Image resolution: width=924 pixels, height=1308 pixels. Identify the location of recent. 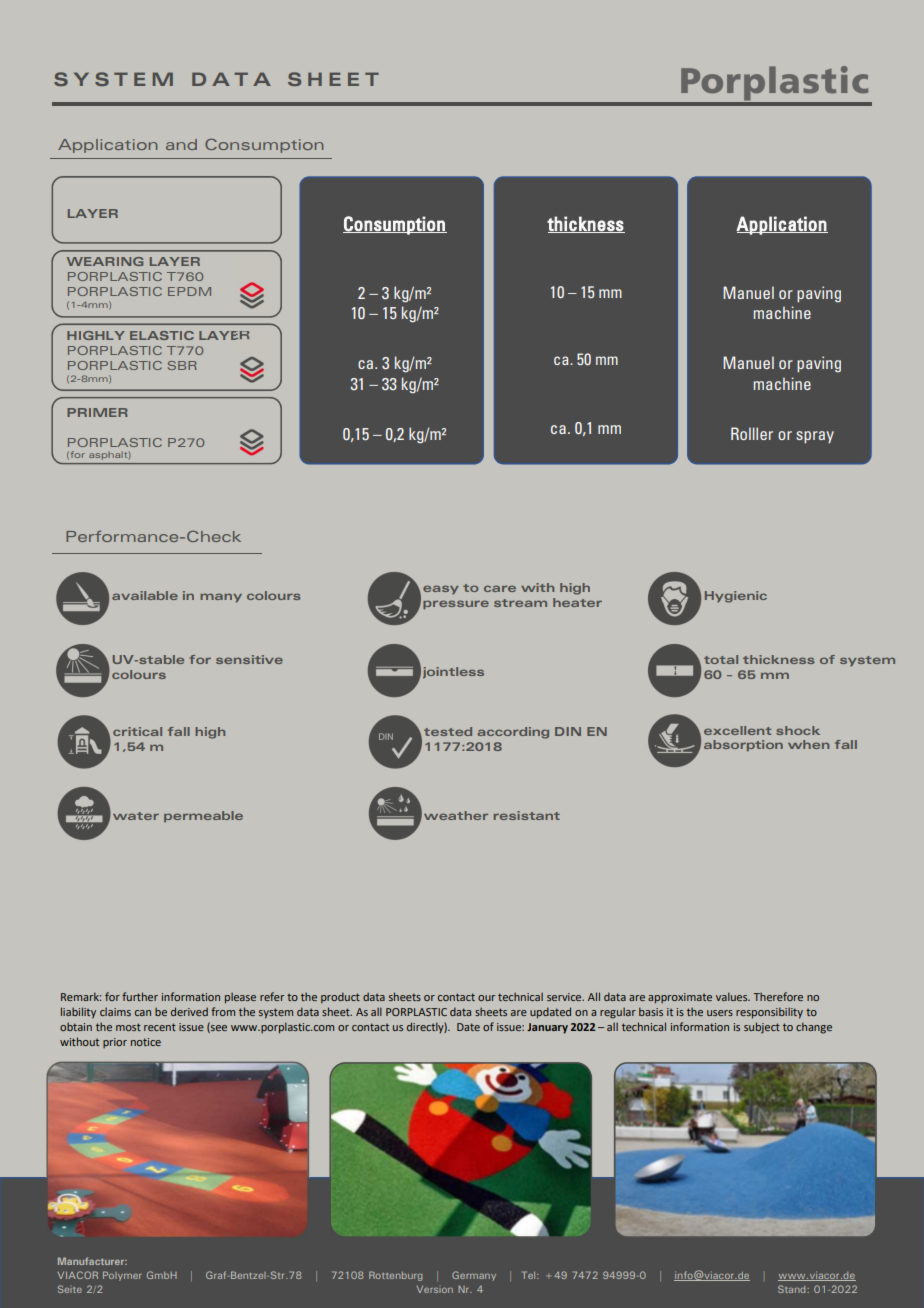
(160, 1027).
